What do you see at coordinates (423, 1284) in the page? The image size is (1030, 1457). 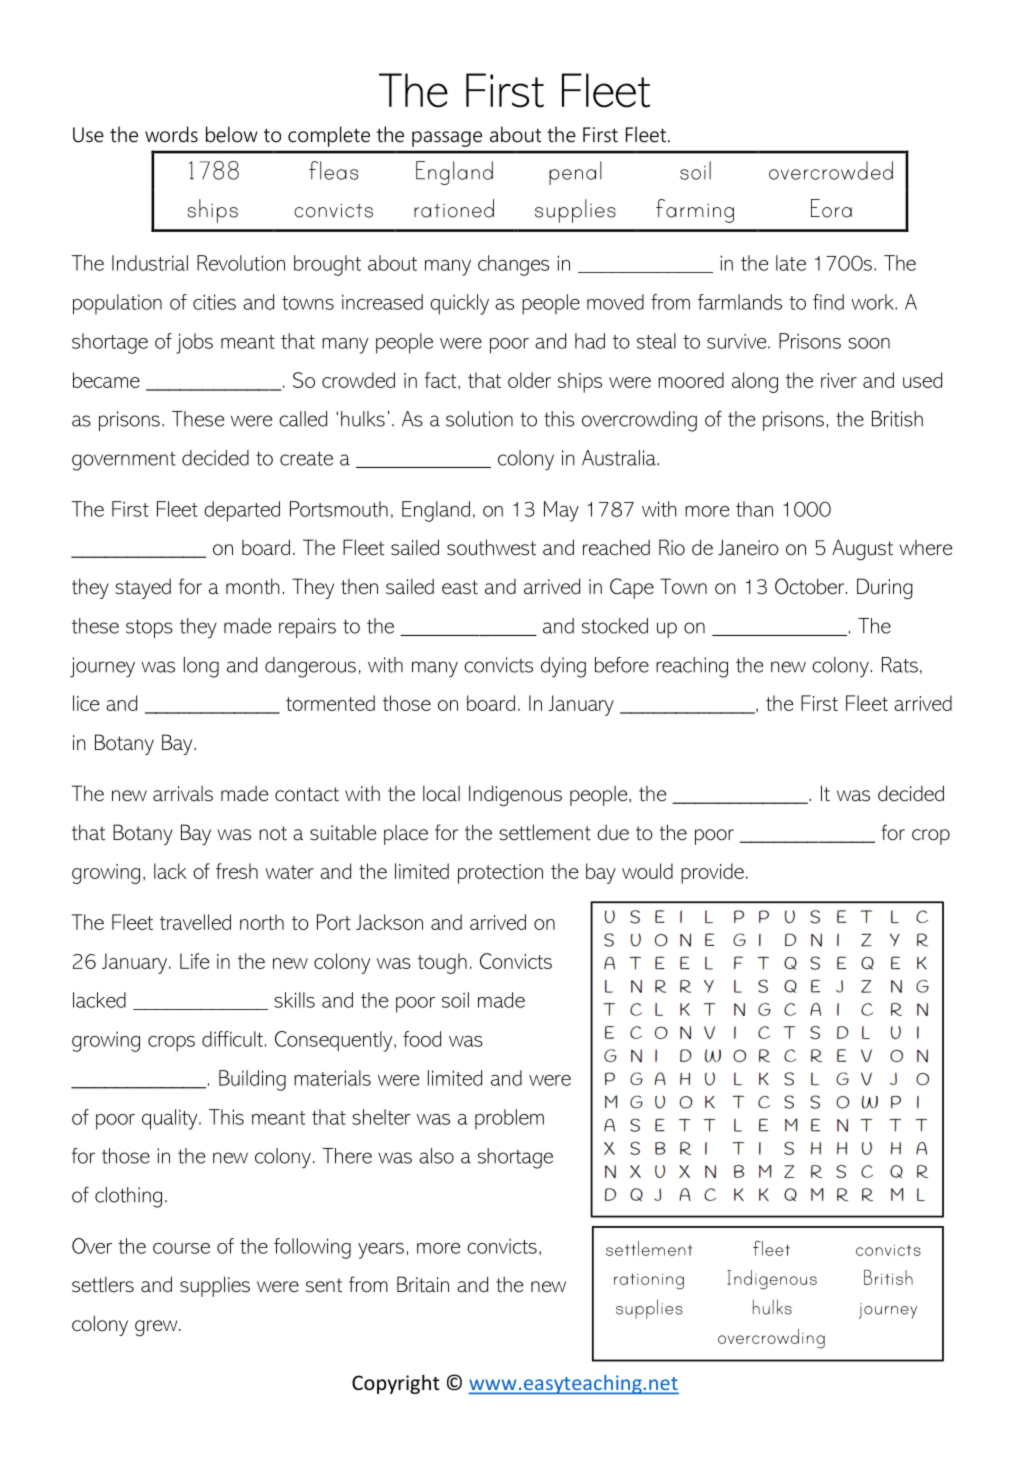 I see `Britain` at bounding box center [423, 1284].
